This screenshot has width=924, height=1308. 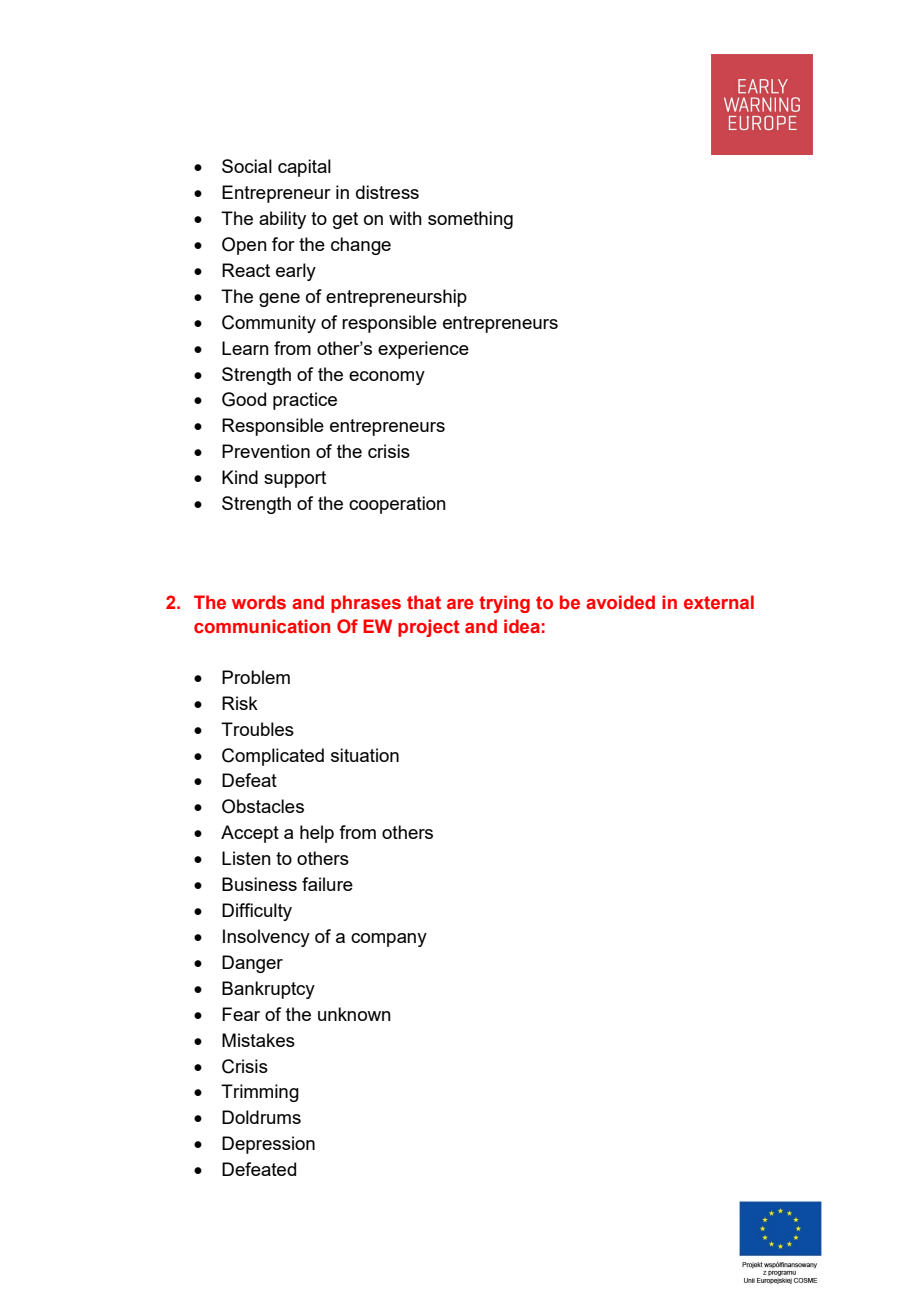 I want to click on idea, so click(x=522, y=626).
